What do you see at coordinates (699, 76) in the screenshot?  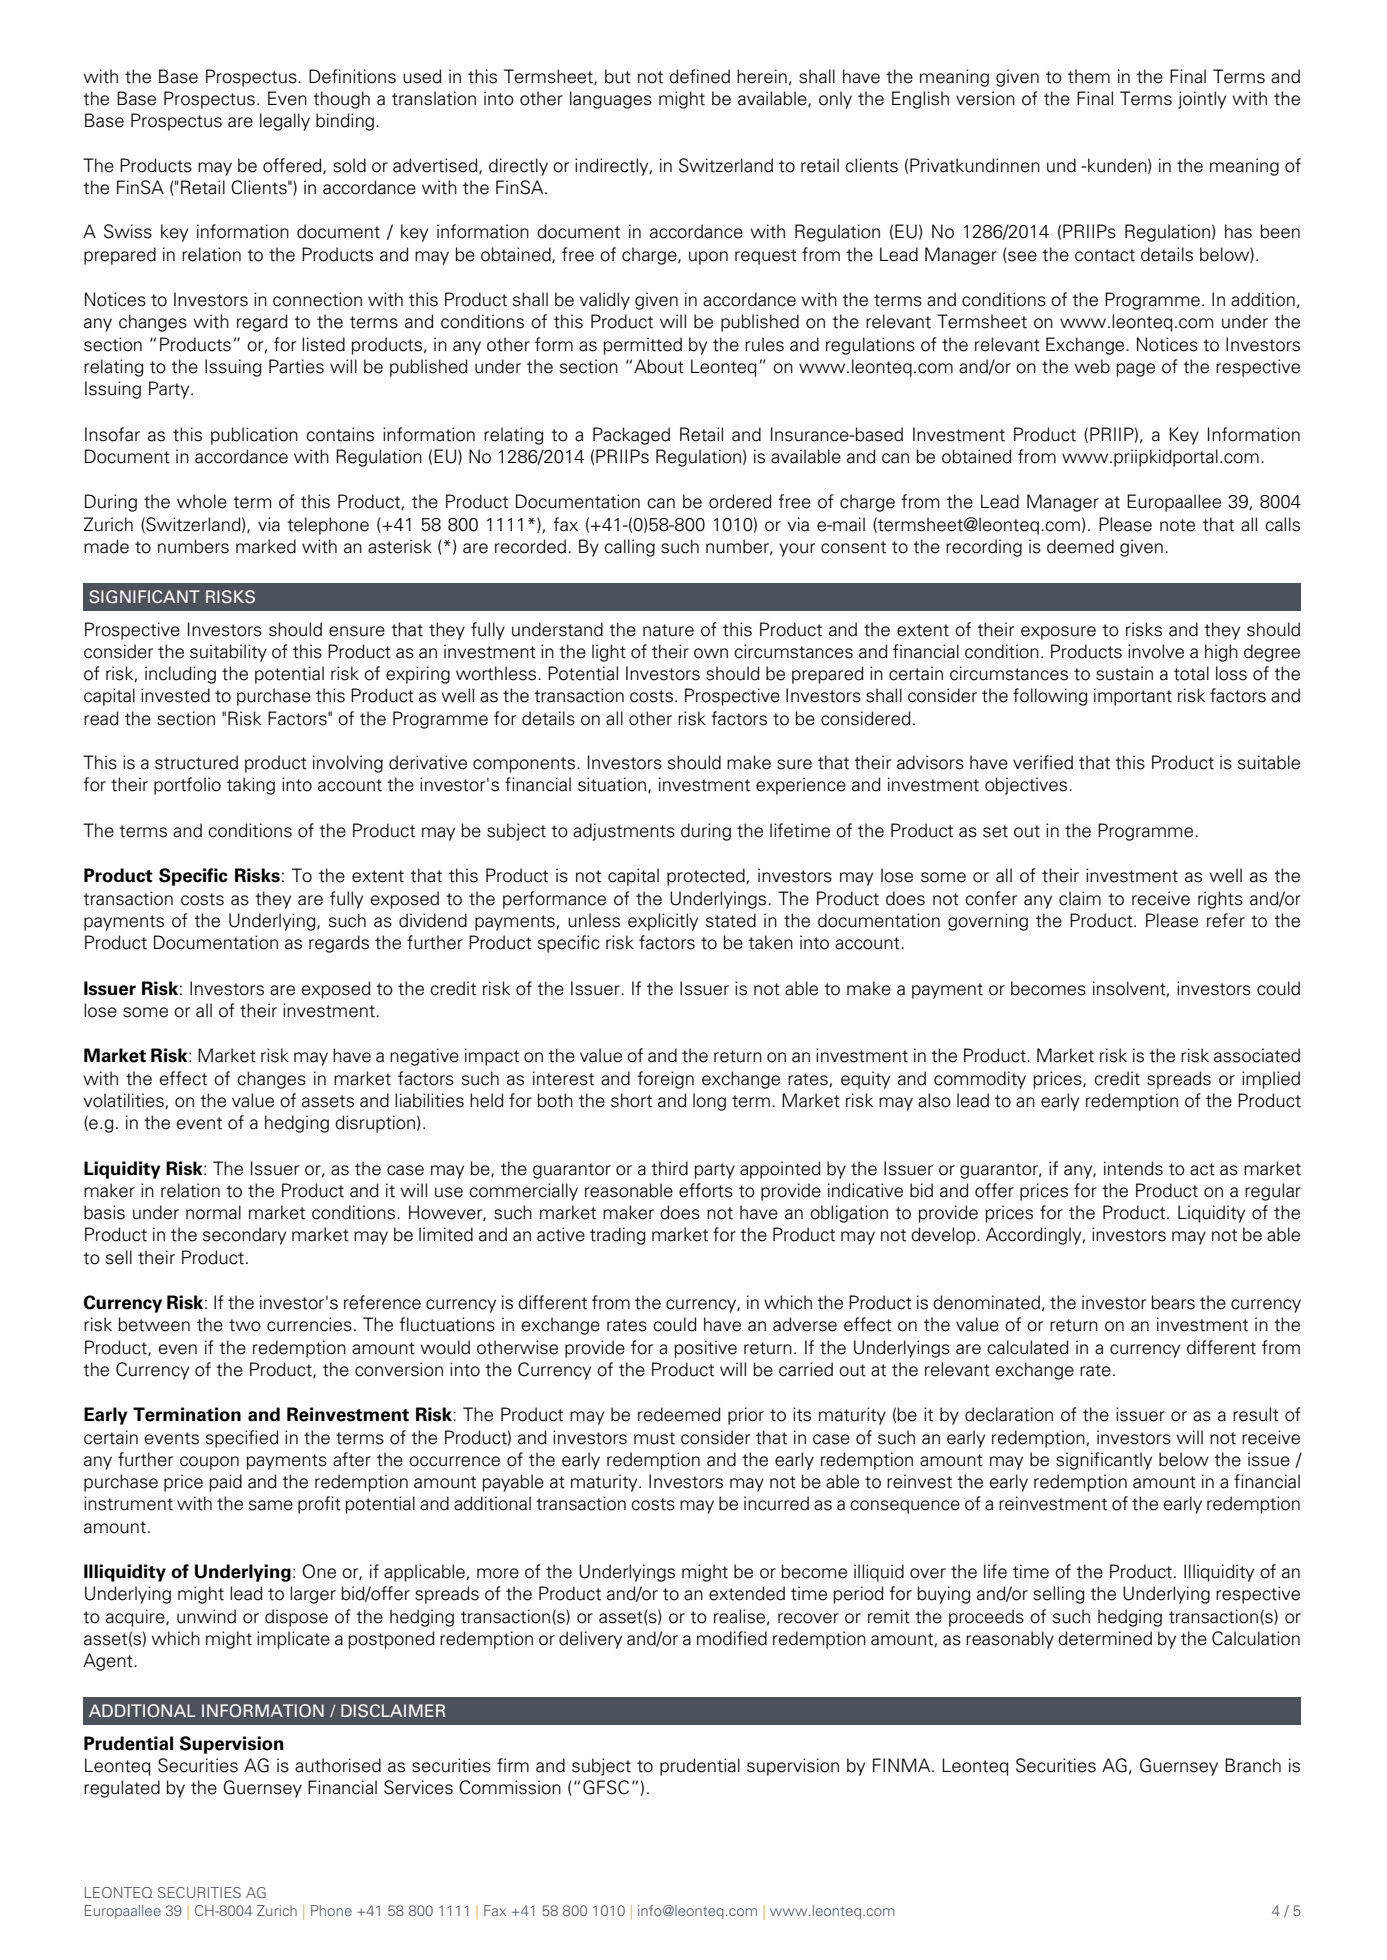 I see `defined` at bounding box center [699, 76].
